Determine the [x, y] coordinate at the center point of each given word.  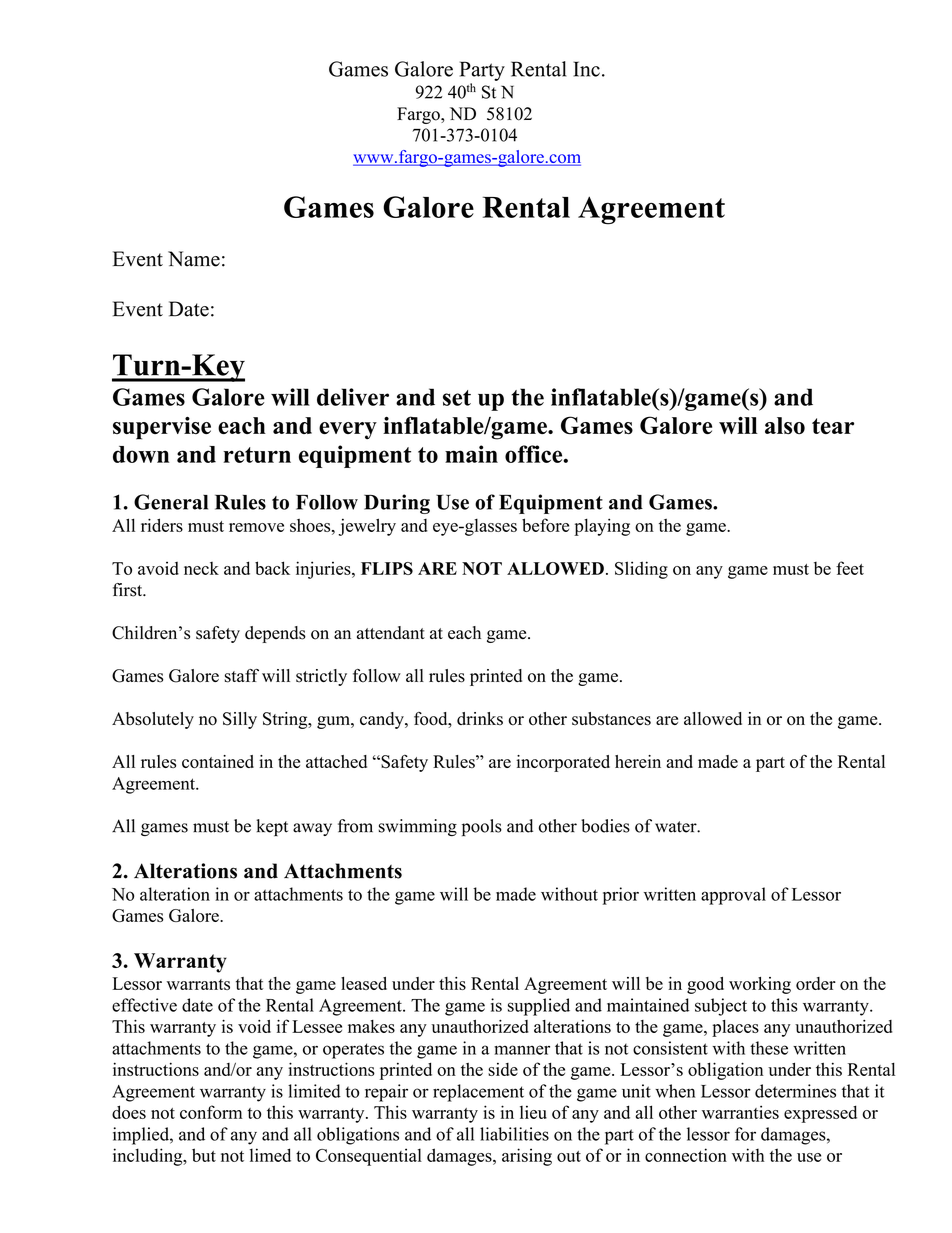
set [457, 398]
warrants [198, 984]
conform [211, 1112]
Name [194, 259]
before [545, 525]
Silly [240, 720]
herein [638, 761]
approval [733, 896]
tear [833, 426]
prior [621, 896]
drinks [480, 718]
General [171, 502]
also [785, 426]
